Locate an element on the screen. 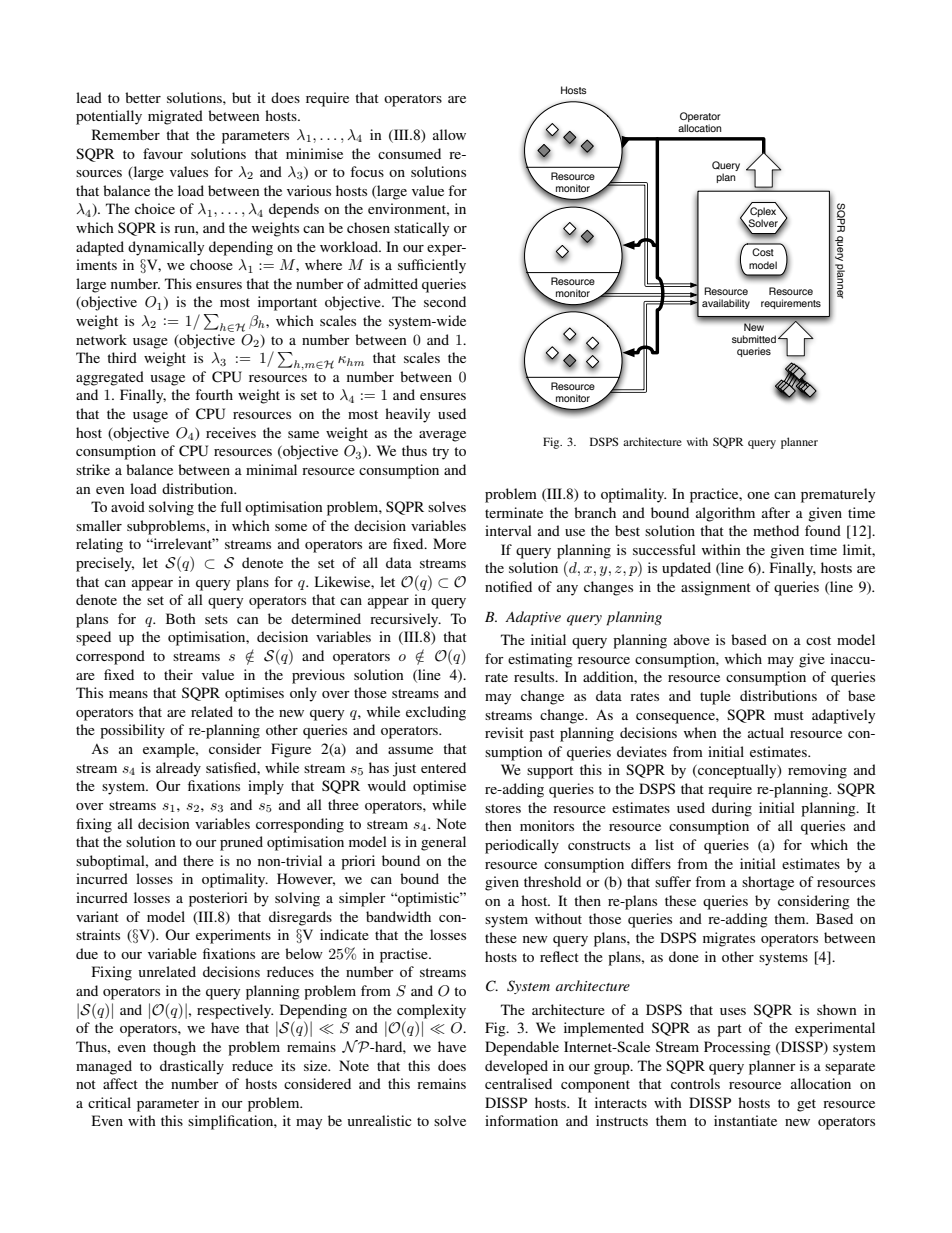 The width and height of the screenshot is (952, 1233). after is located at coordinates (776, 512).
